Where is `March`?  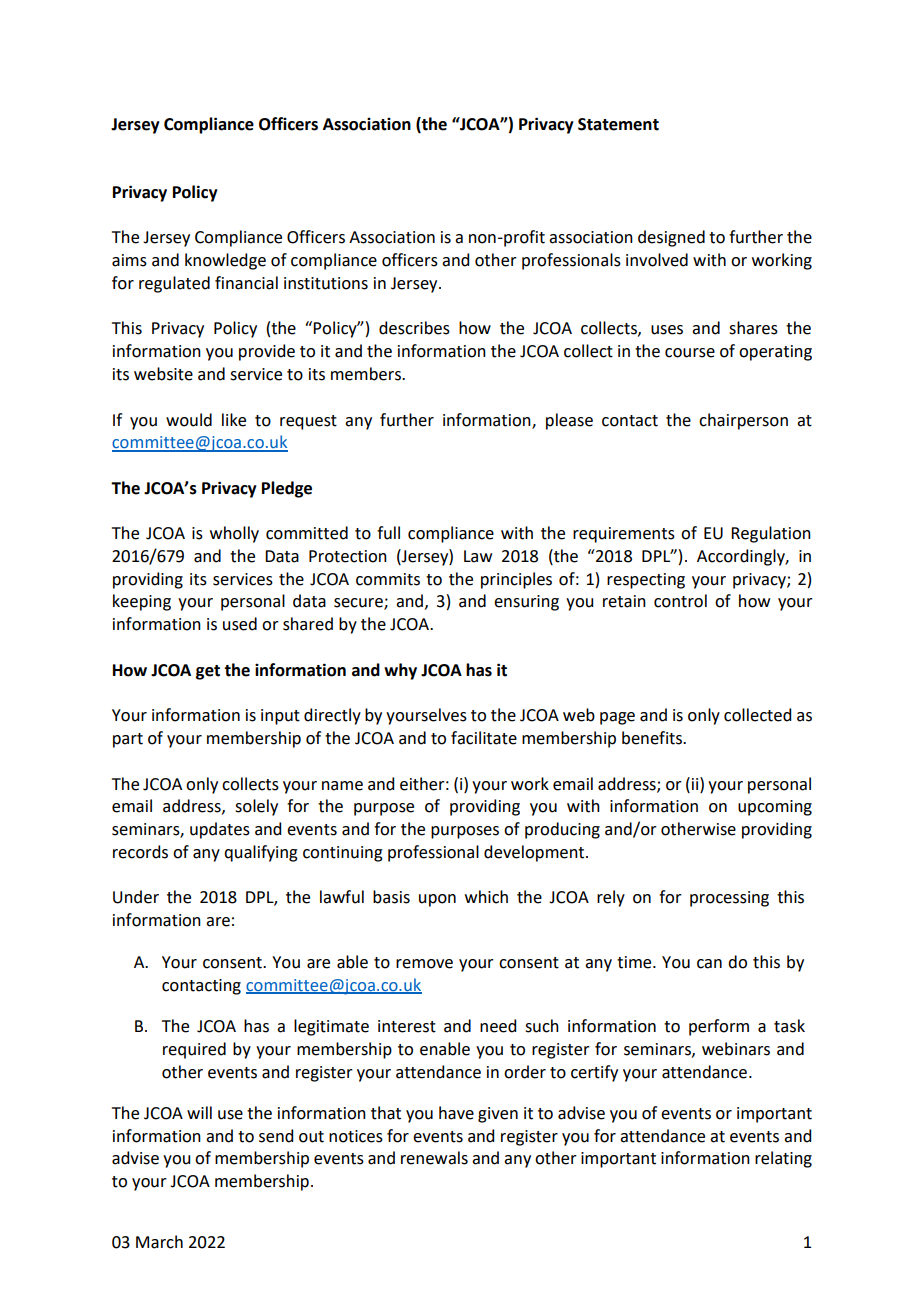 March is located at coordinates (159, 1242).
